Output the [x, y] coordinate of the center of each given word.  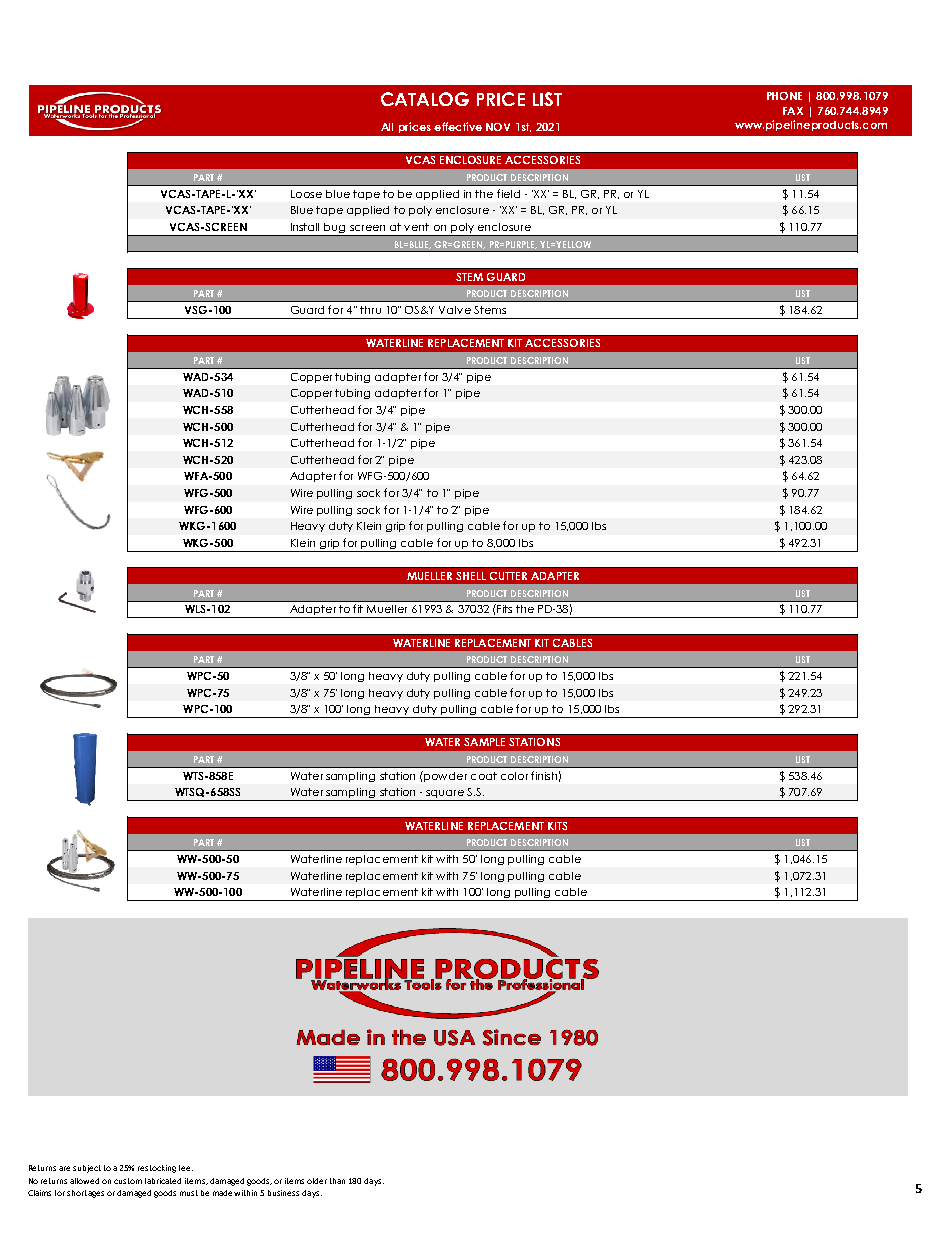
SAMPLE [484, 742]
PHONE [784, 96]
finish [544, 775]
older [317, 1181]
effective [458, 126]
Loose [306, 194]
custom [128, 1181]
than [337, 1181]
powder [444, 776]
